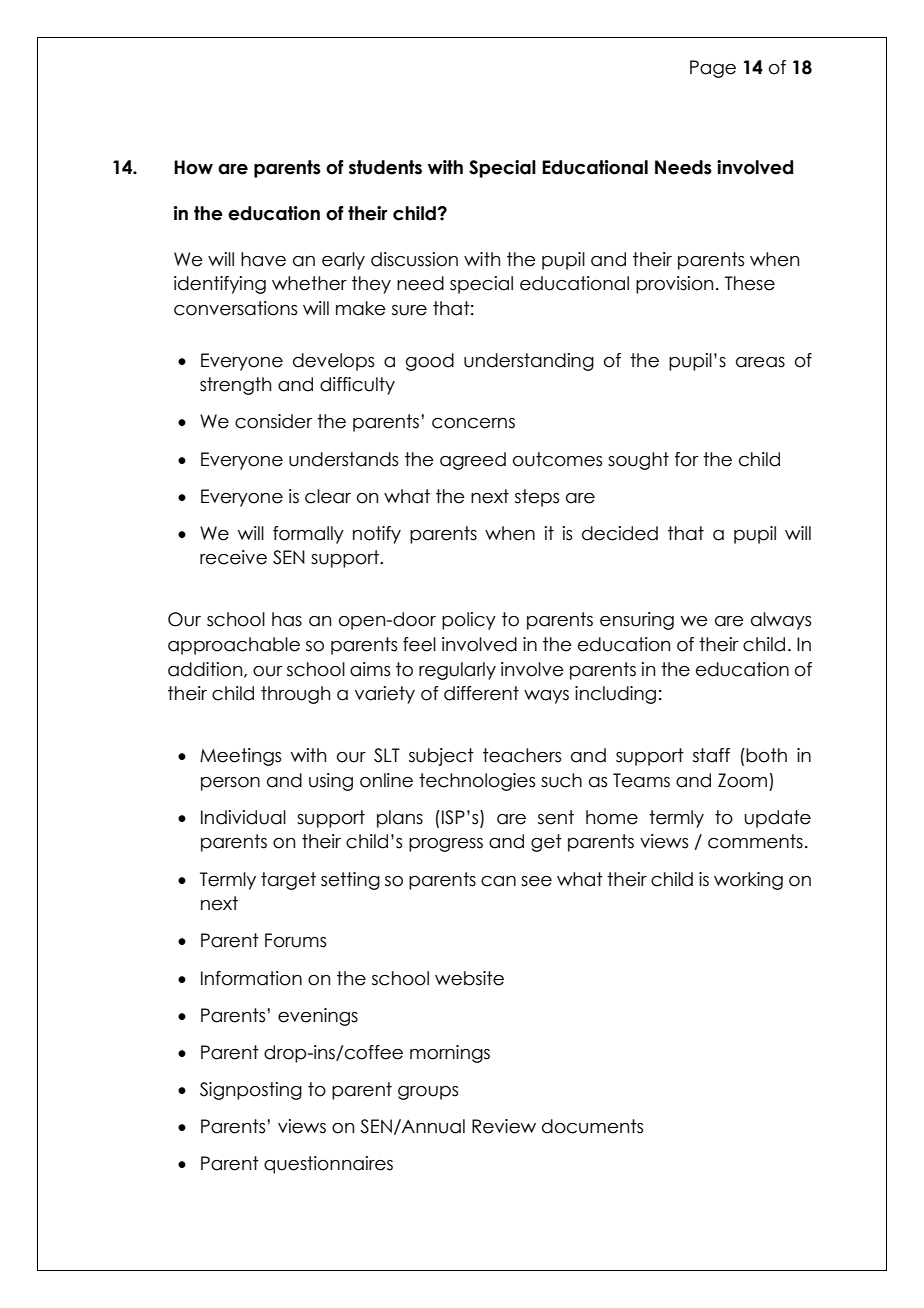 Image resolution: width=924 pixels, height=1308 pixels. Describe the element at coordinates (287, 619) in the screenshot. I see `has` at that location.
